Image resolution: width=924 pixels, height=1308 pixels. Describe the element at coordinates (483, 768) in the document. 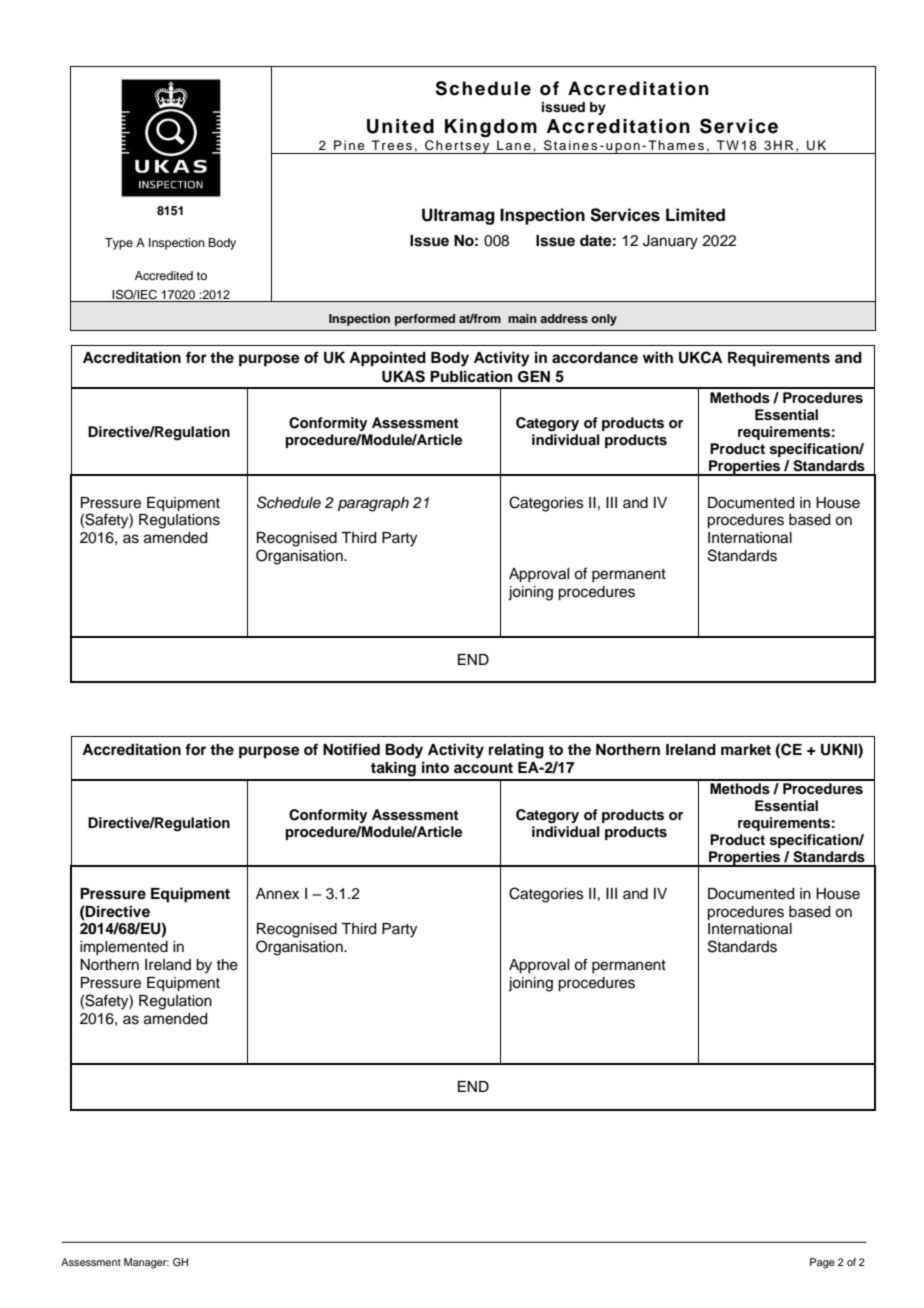

I see `account` at that location.
